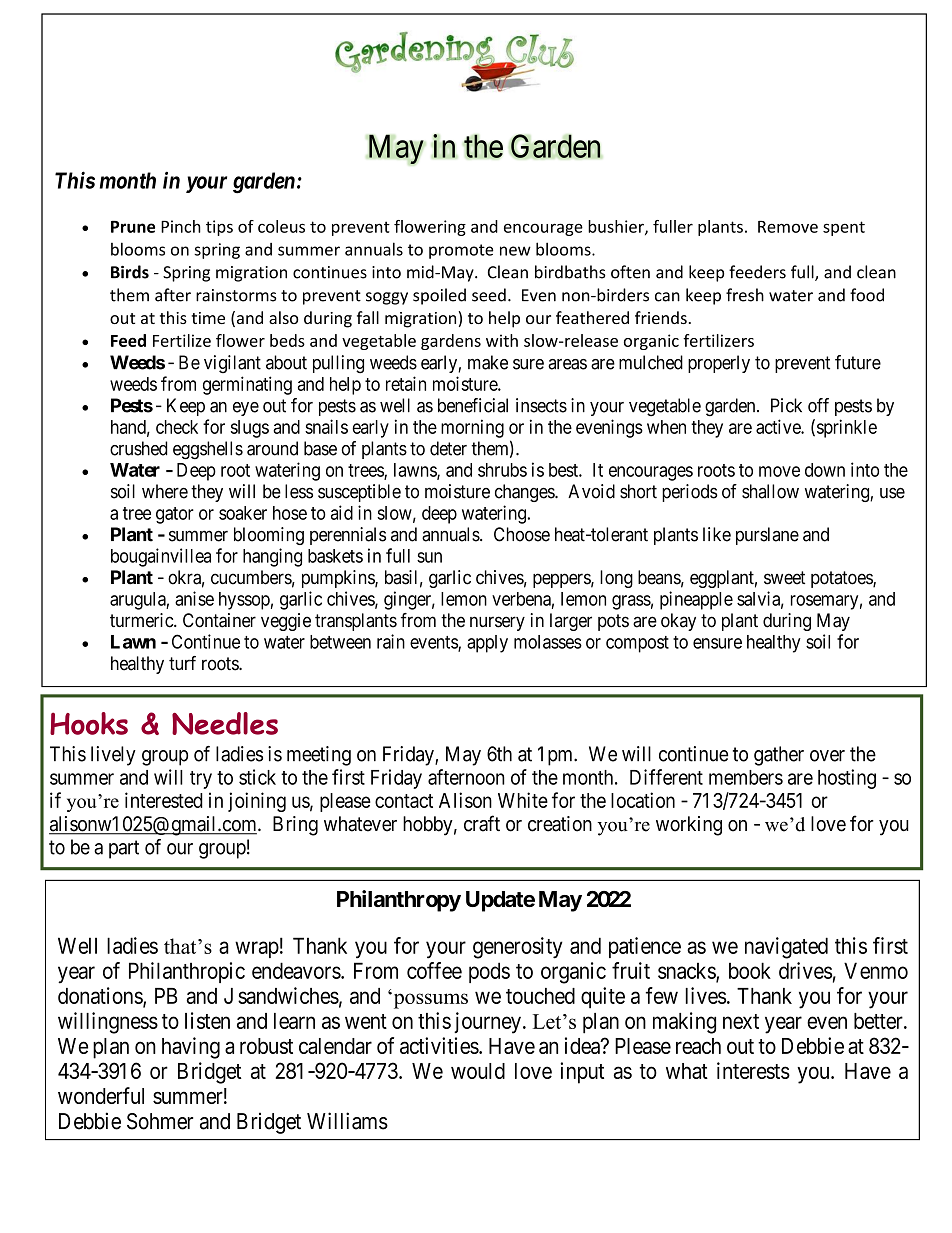 This page has height=1233, width=952. I want to click on interests, so click(753, 1070).
